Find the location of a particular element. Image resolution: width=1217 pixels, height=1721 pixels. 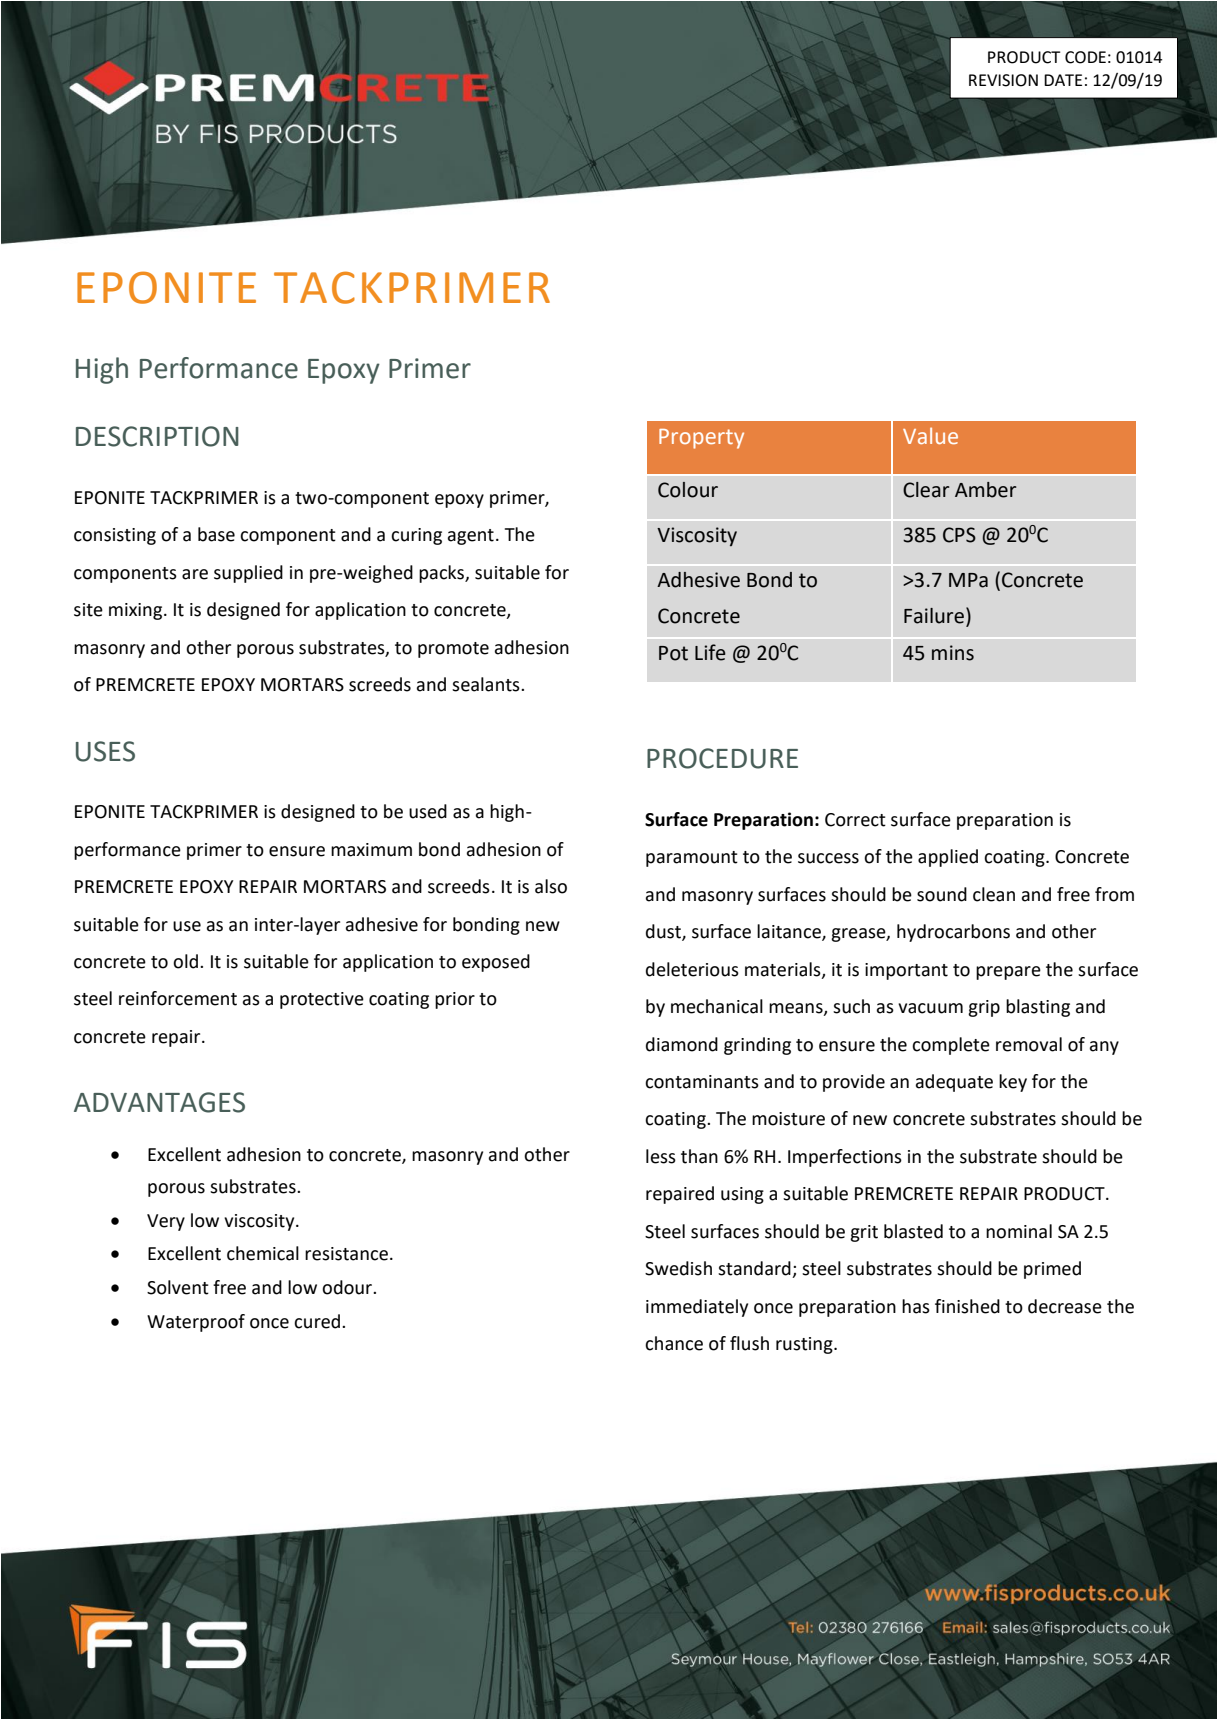

deleterious is located at coordinates (692, 969).
